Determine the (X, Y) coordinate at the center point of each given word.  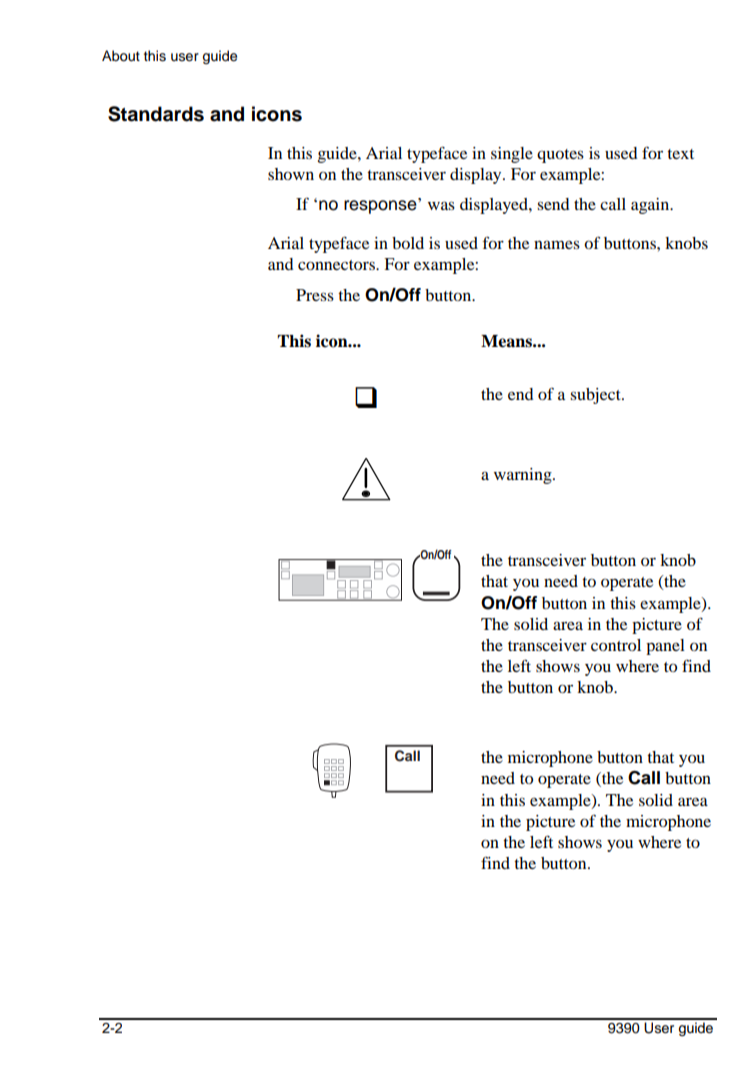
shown (291, 174)
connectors (337, 265)
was (441, 205)
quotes (560, 156)
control (616, 645)
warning (524, 476)
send (553, 204)
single (512, 155)
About (121, 56)
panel (665, 647)
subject (596, 396)
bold (408, 243)
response (381, 206)
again (651, 206)
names (557, 244)
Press (315, 295)
